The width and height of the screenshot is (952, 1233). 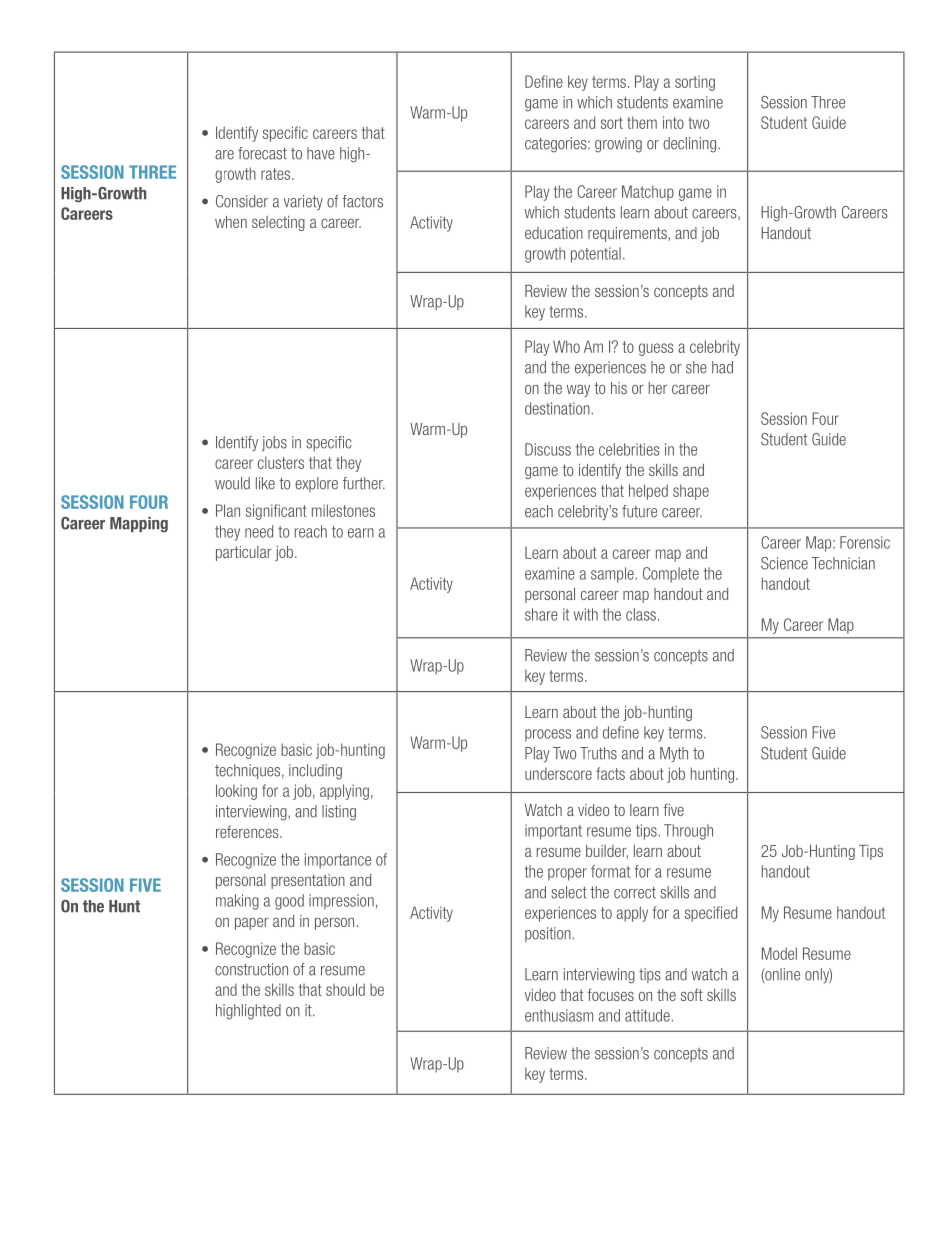 What do you see at coordinates (557, 145) in the screenshot?
I see `categories` at bounding box center [557, 145].
